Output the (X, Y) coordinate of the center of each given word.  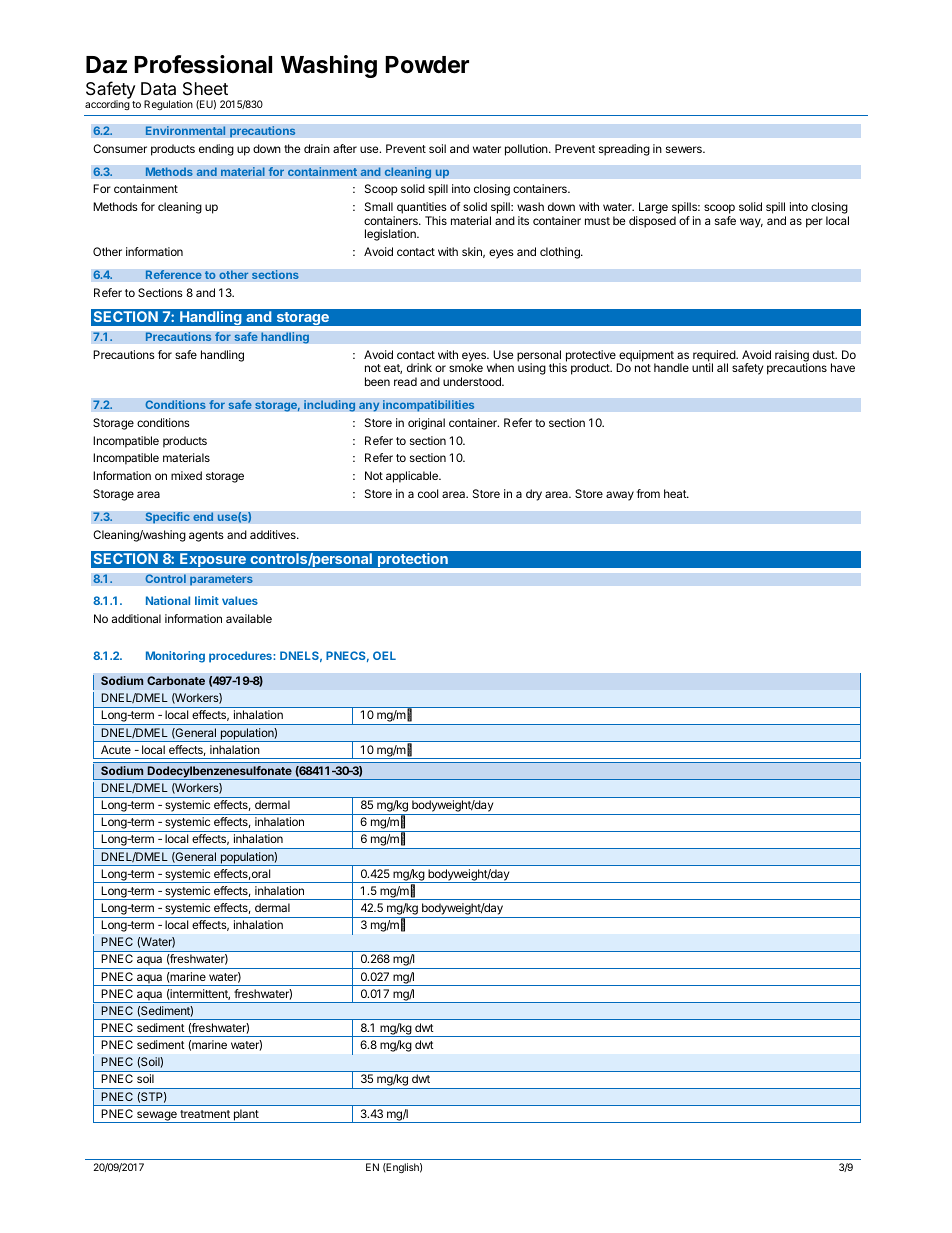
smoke (466, 367)
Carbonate (176, 680)
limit (207, 600)
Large (653, 208)
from (648, 493)
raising (792, 357)
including (330, 406)
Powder (427, 65)
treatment (205, 1114)
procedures (241, 657)
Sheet (205, 89)
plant (246, 1116)
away (620, 496)
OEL (384, 655)
